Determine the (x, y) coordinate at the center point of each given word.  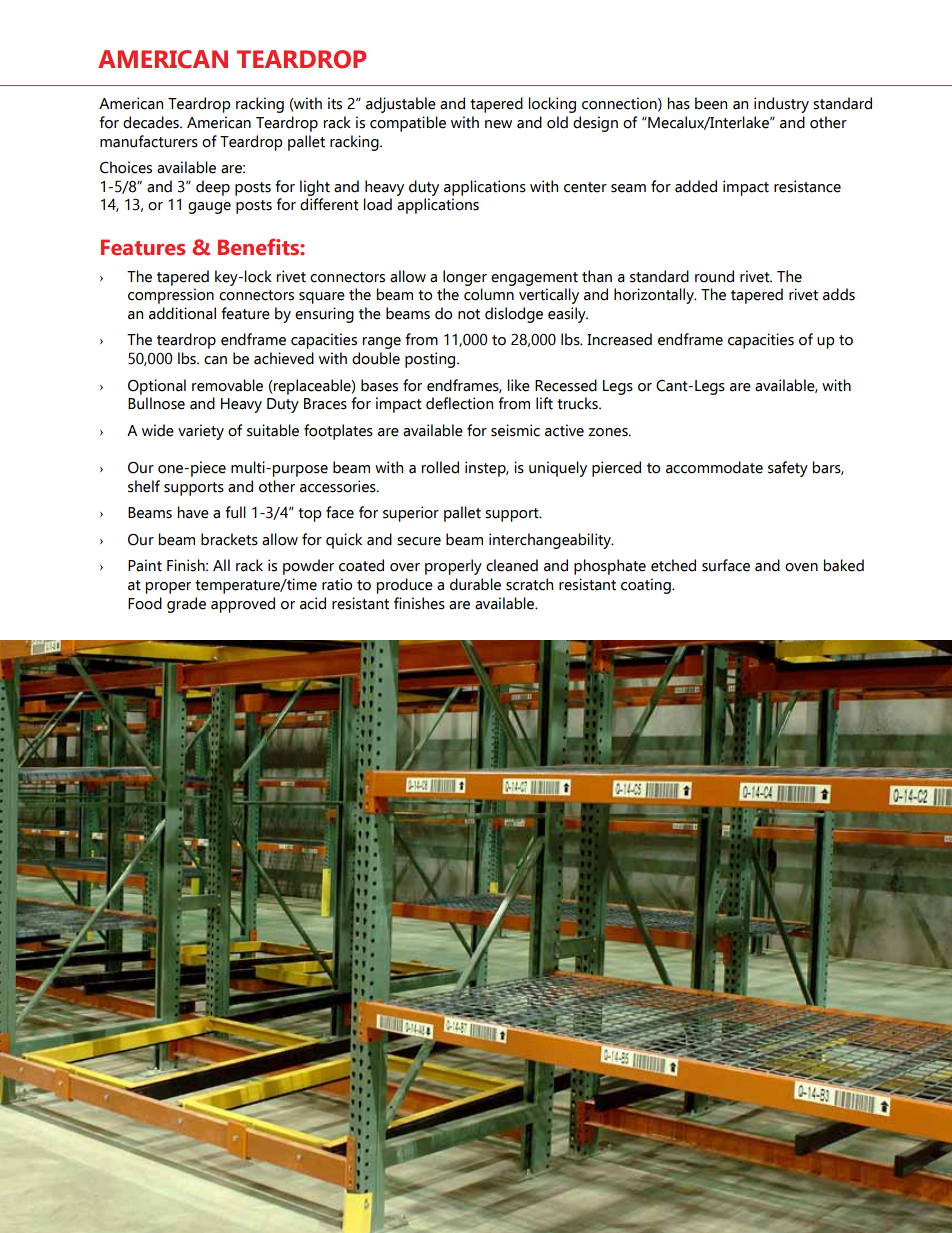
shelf (144, 486)
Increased (619, 339)
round (714, 276)
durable (475, 584)
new (498, 124)
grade (186, 605)
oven (801, 567)
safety (788, 469)
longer (465, 278)
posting (431, 360)
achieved (284, 358)
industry (781, 105)
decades (152, 122)
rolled (440, 467)
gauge (209, 208)
